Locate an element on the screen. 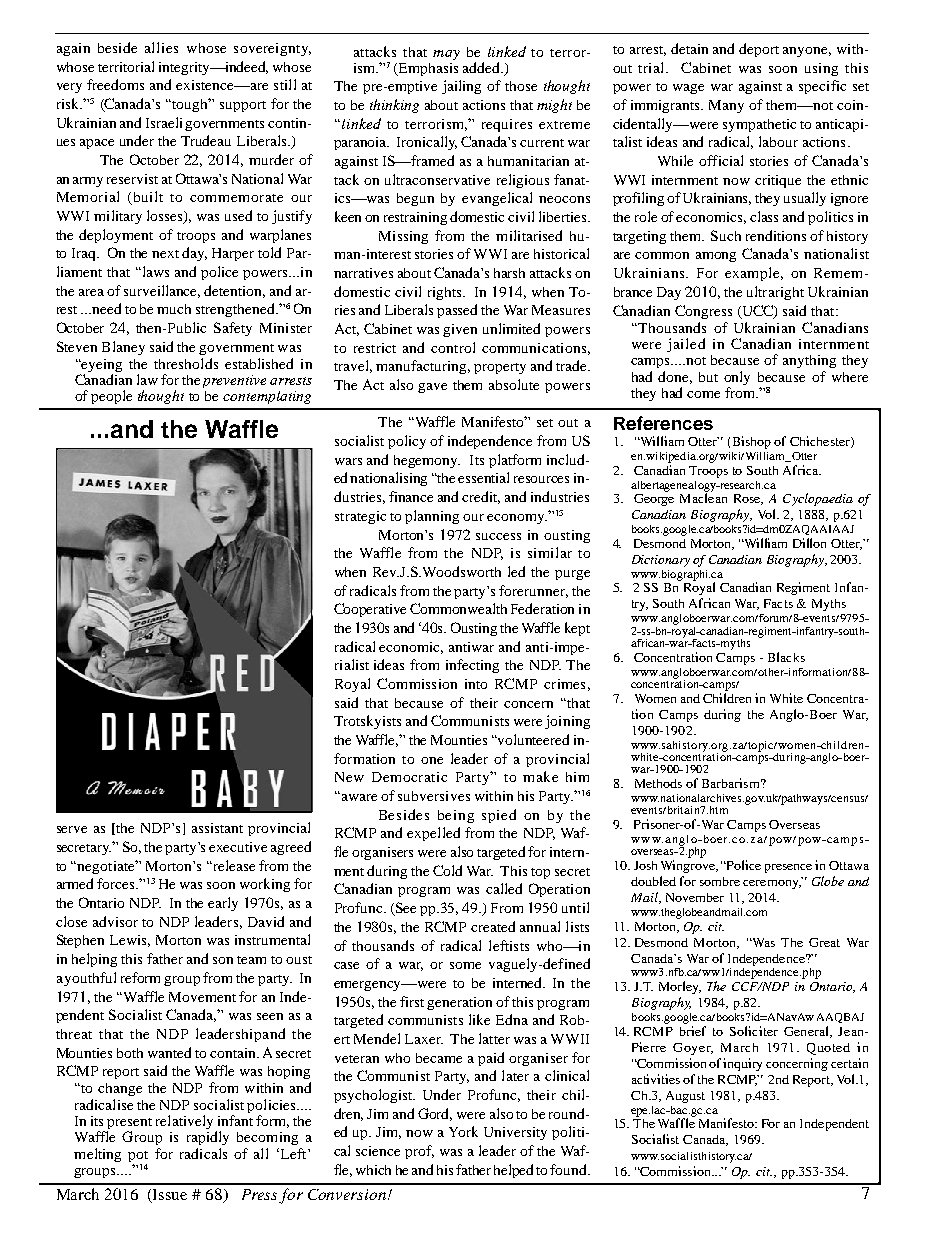 This screenshot has width=952, height=1233. deport is located at coordinates (759, 50).
